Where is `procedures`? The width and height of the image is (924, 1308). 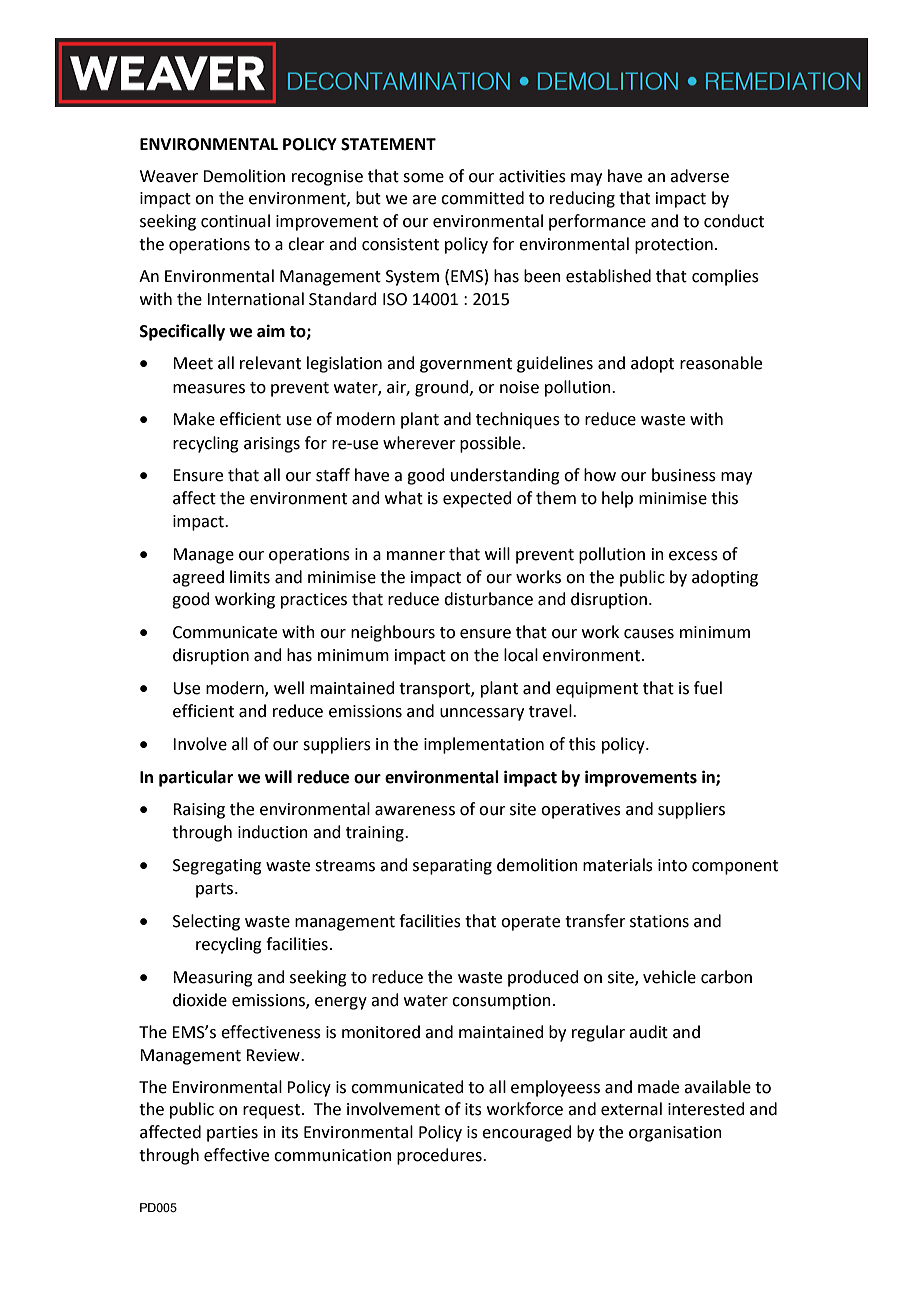
procedures is located at coordinates (440, 1156).
